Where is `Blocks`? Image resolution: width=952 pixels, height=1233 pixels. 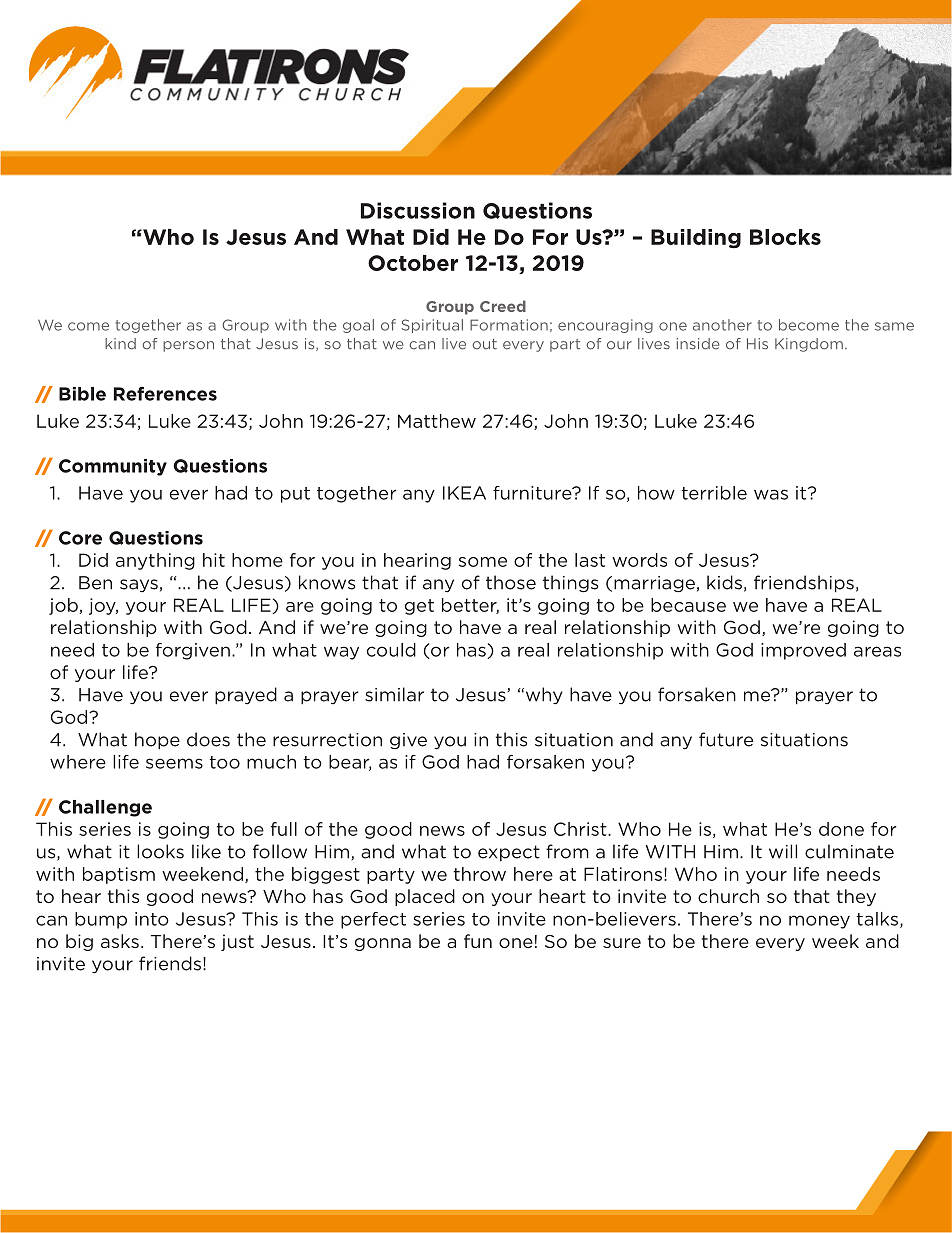 Blocks is located at coordinates (785, 237).
